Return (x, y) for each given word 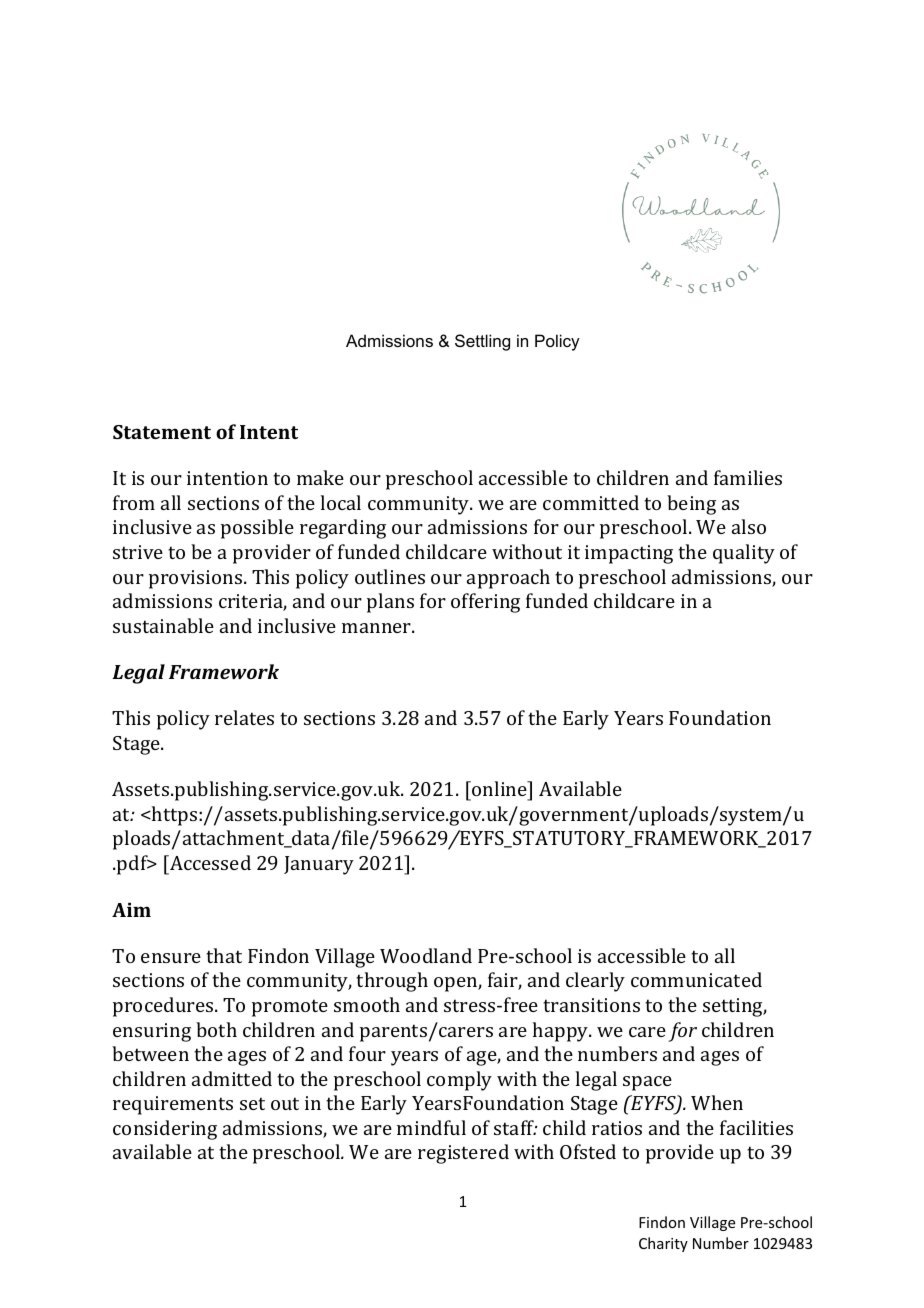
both (216, 1029)
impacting (629, 554)
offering (485, 603)
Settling (482, 342)
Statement (162, 432)
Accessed (209, 862)
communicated (696, 979)
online (499, 788)
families (748, 477)
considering (165, 1130)
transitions (591, 1005)
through (392, 982)
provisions (197, 579)
